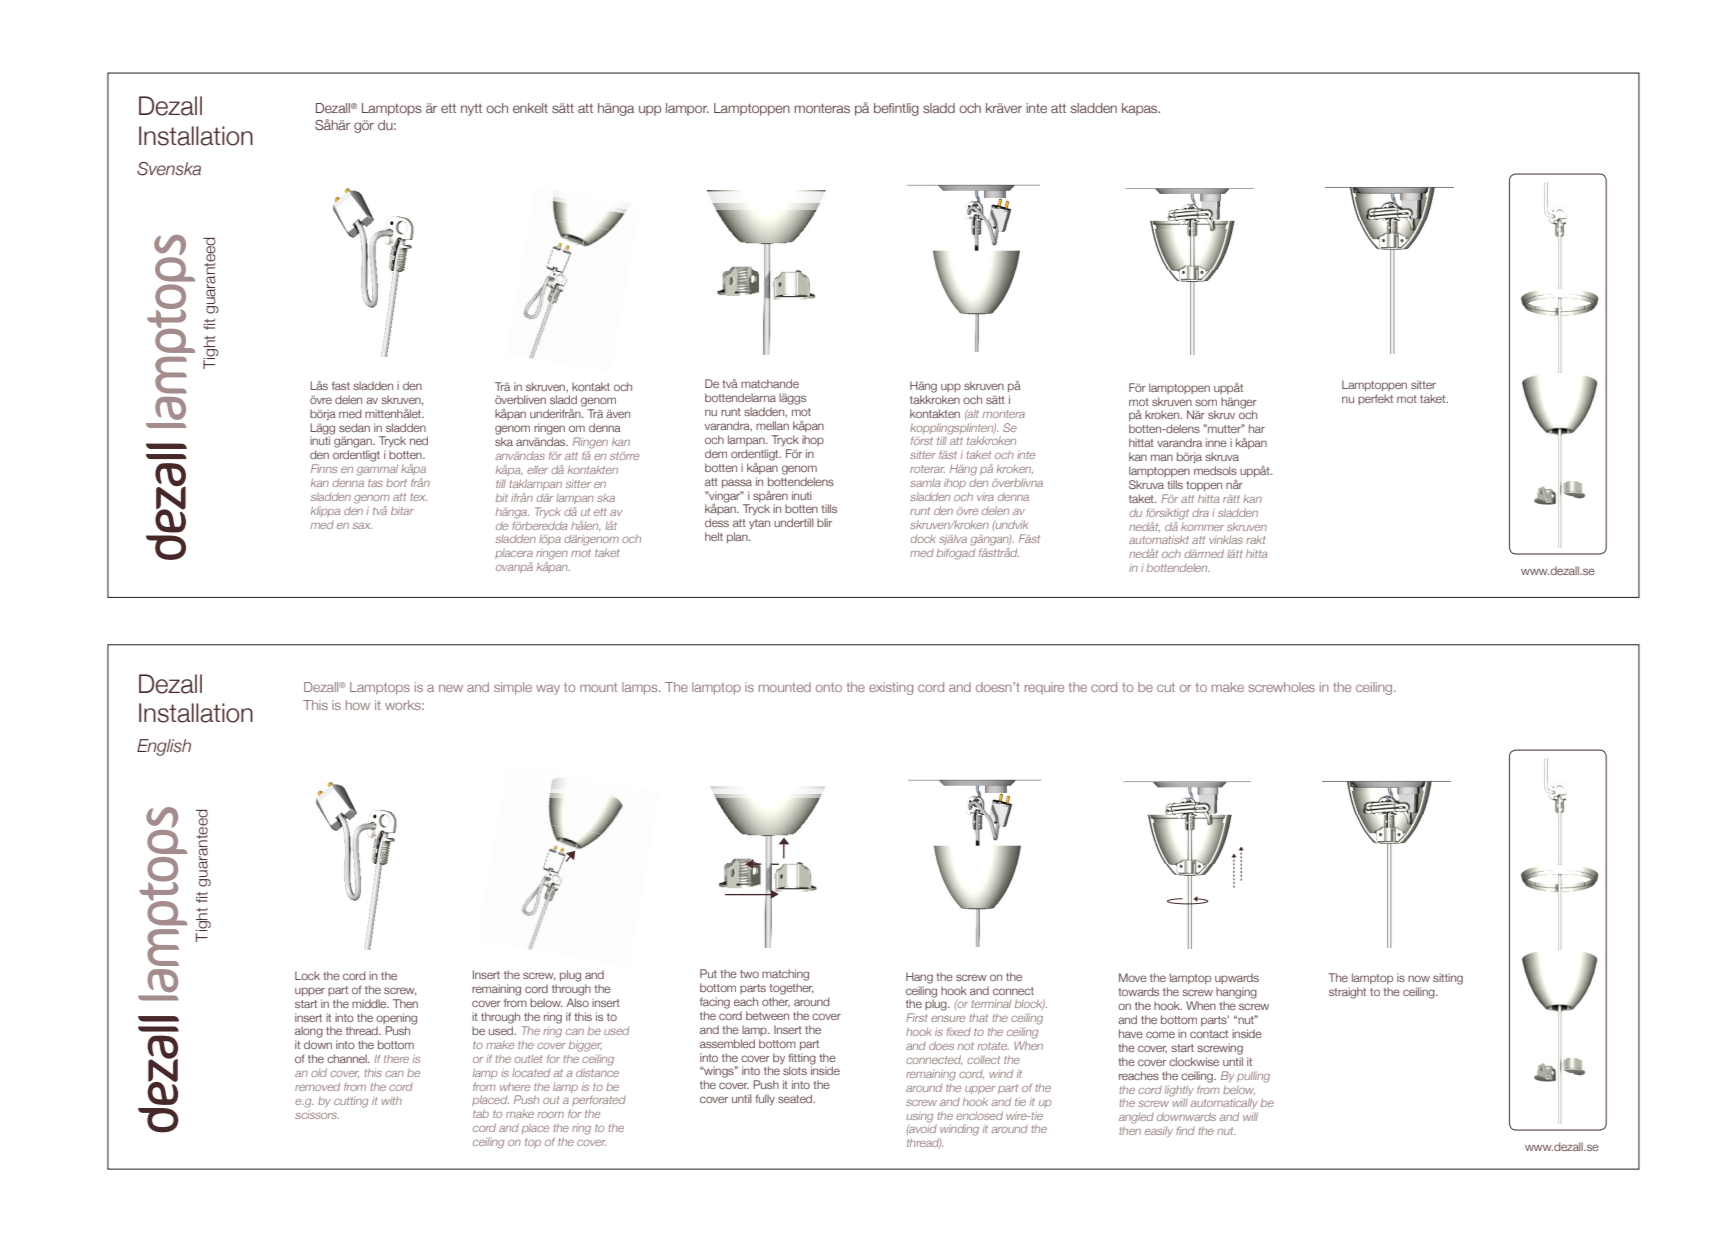 This screenshot has width=1728, height=1238. I want to click on new, so click(451, 688).
